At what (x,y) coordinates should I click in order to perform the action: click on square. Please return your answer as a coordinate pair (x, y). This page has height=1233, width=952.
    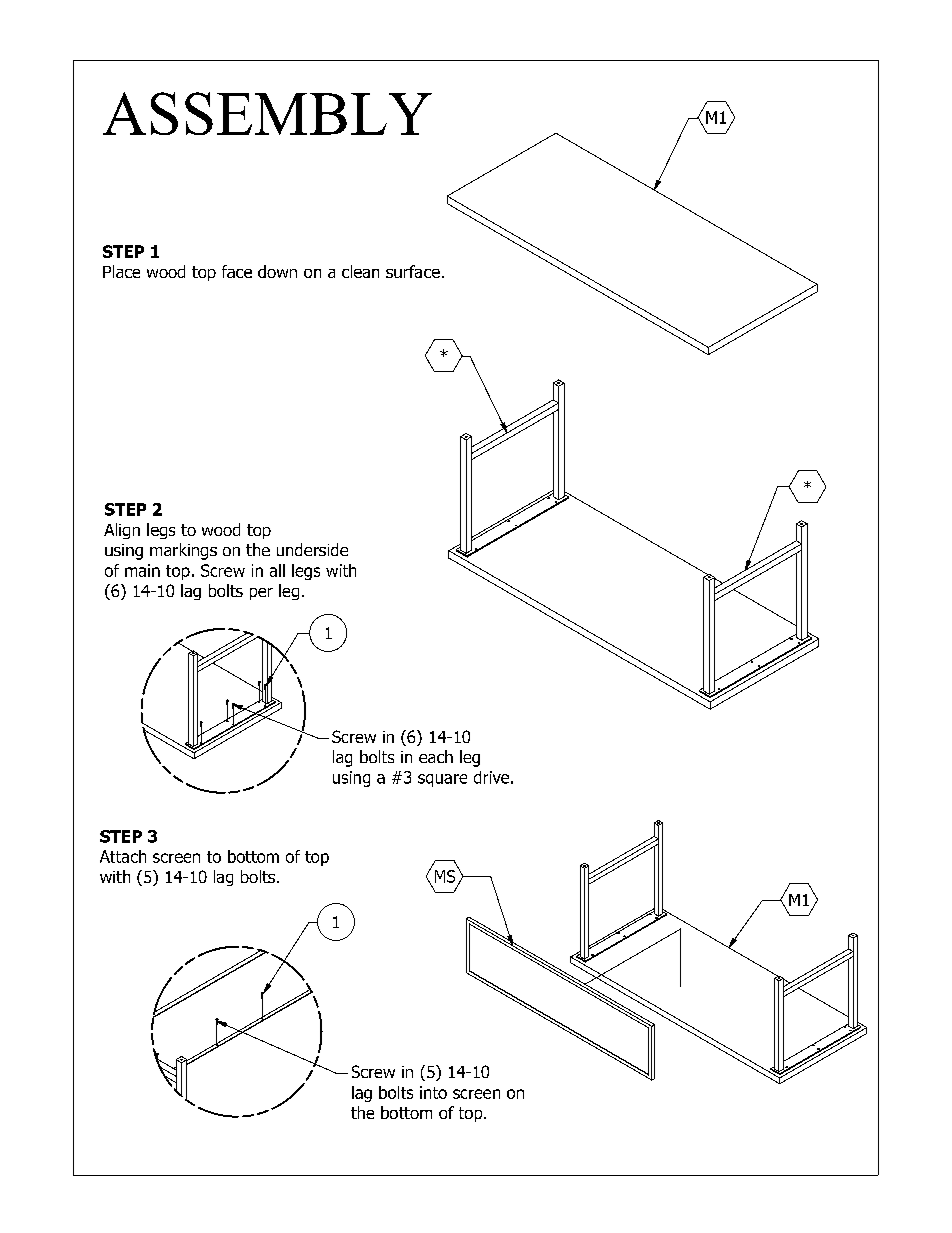
    Looking at the image, I should click on (442, 780).
